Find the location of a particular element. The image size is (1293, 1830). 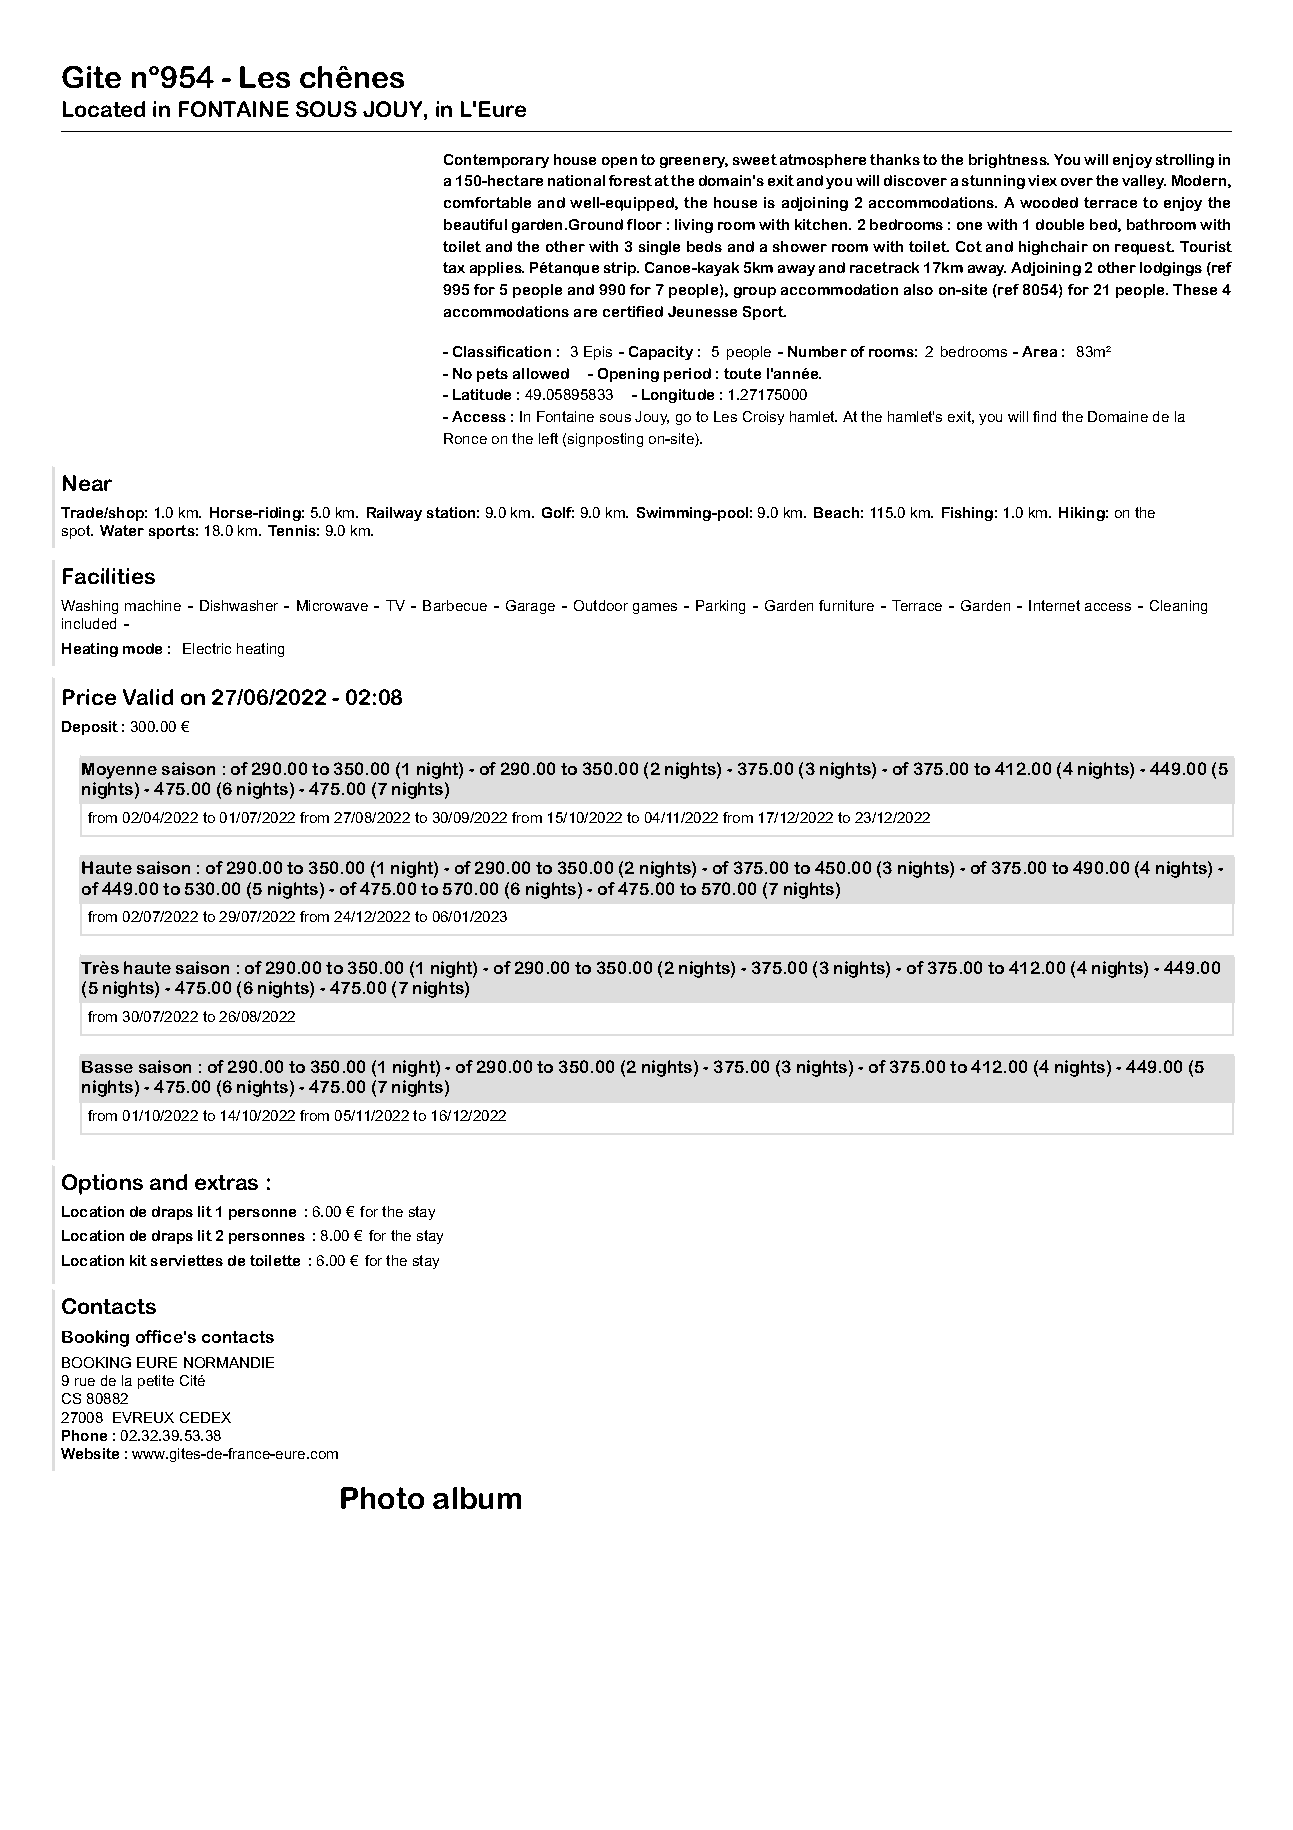

extras is located at coordinates (226, 1182).
